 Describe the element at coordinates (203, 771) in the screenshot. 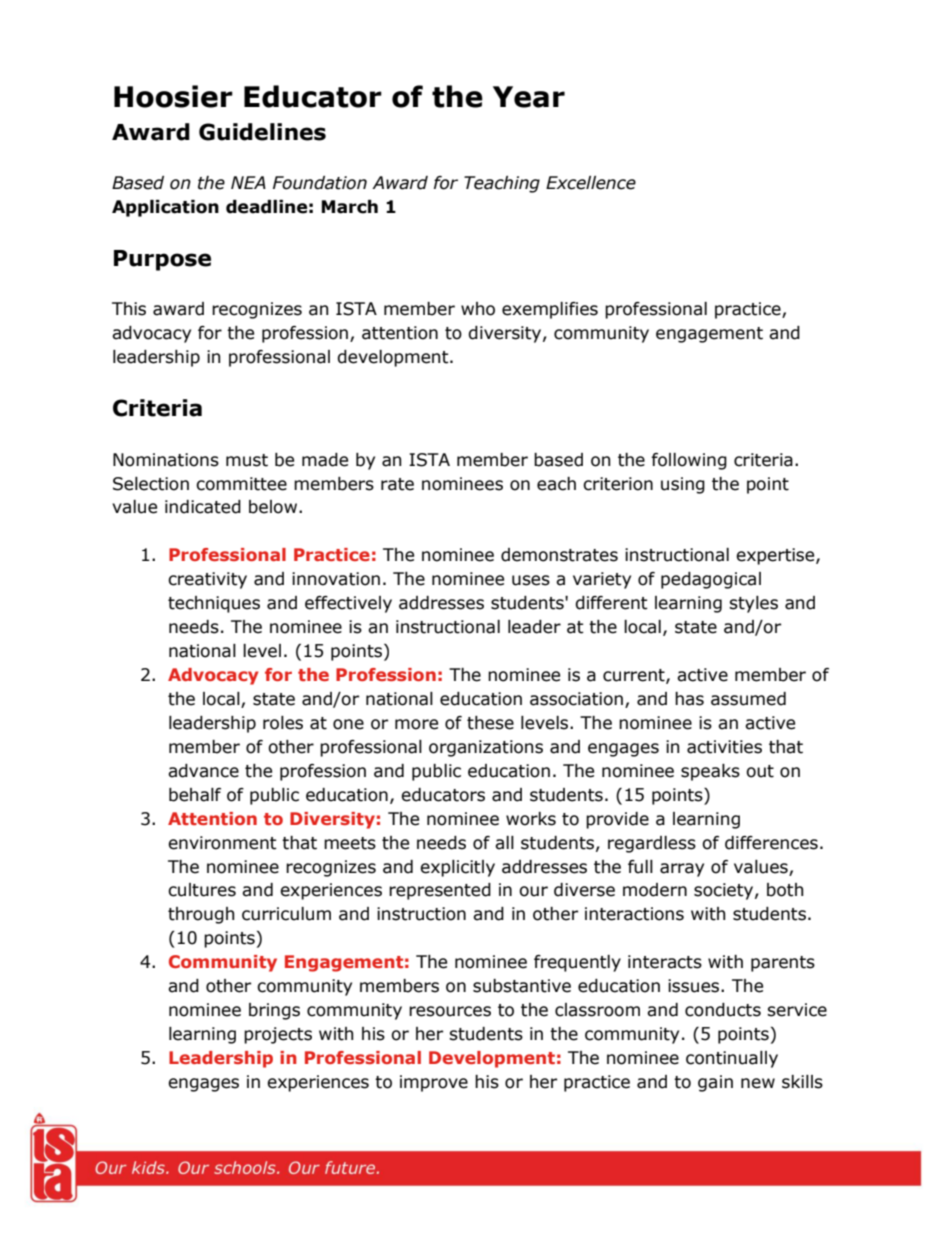

I see `advance` at that location.
